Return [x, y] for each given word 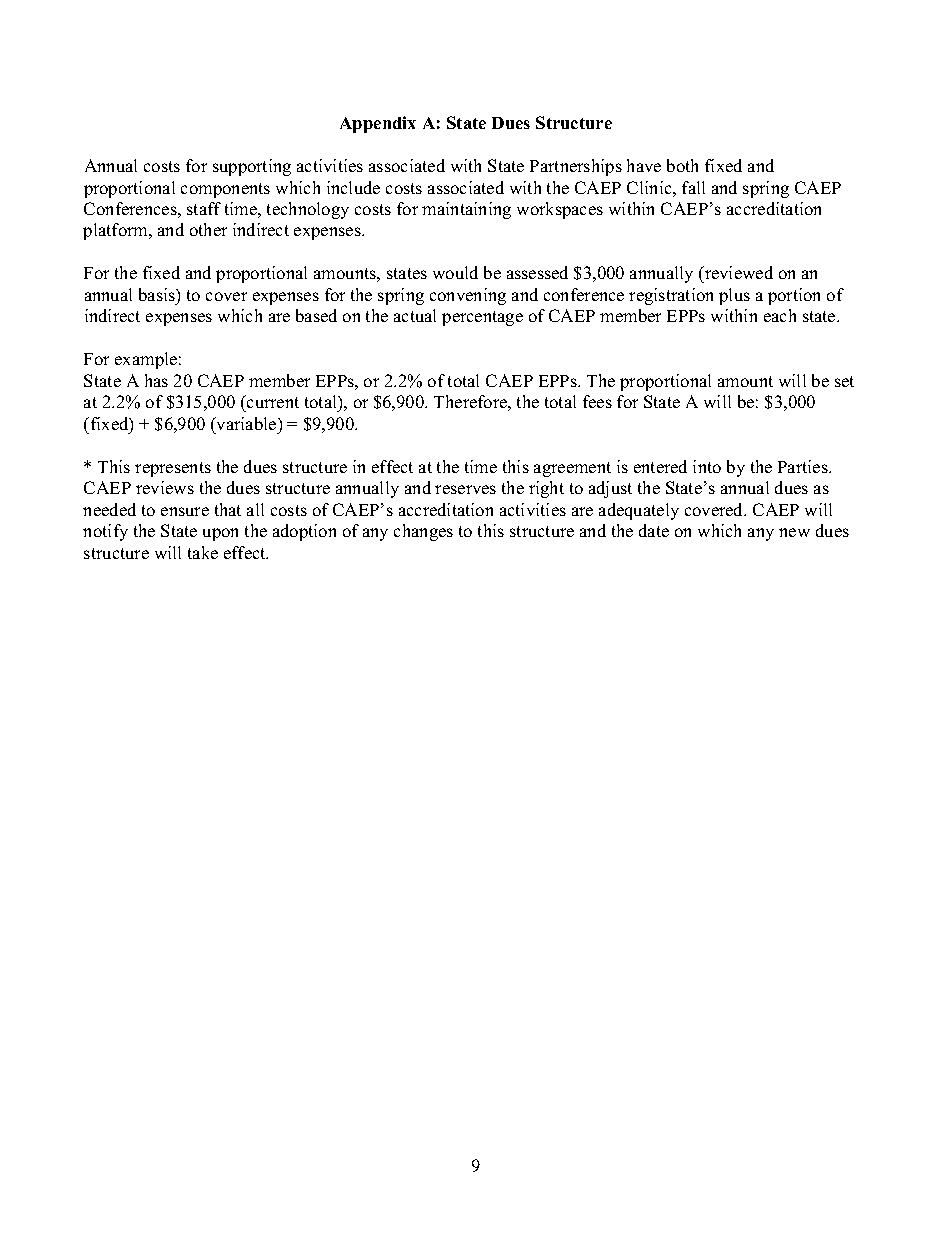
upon [220, 534]
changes [423, 532]
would [455, 272]
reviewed [738, 274]
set [844, 381]
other [208, 229]
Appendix [378, 124]
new [794, 532]
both [682, 165]
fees [597, 401]
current [272, 403]
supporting [252, 167]
